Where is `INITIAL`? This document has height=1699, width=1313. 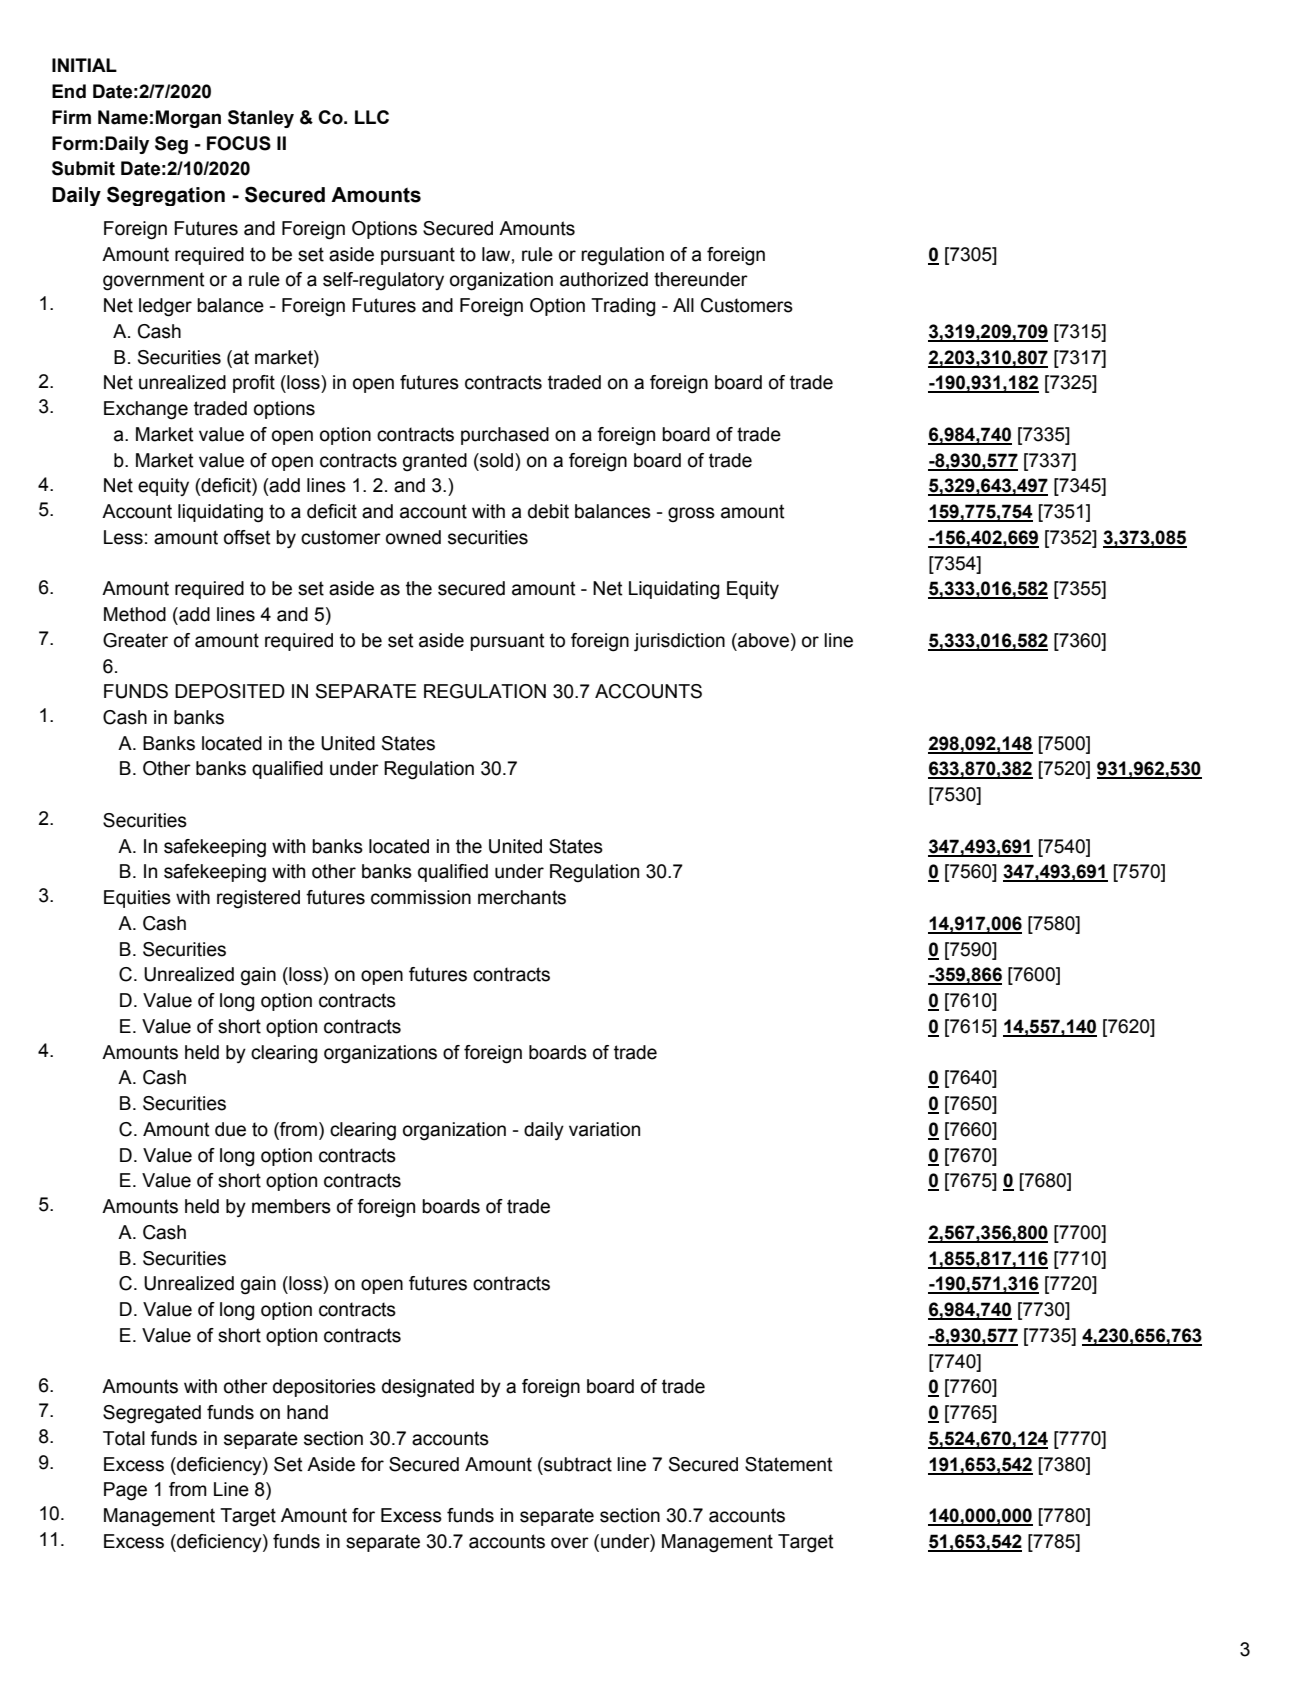 INITIAL is located at coordinates (84, 65).
